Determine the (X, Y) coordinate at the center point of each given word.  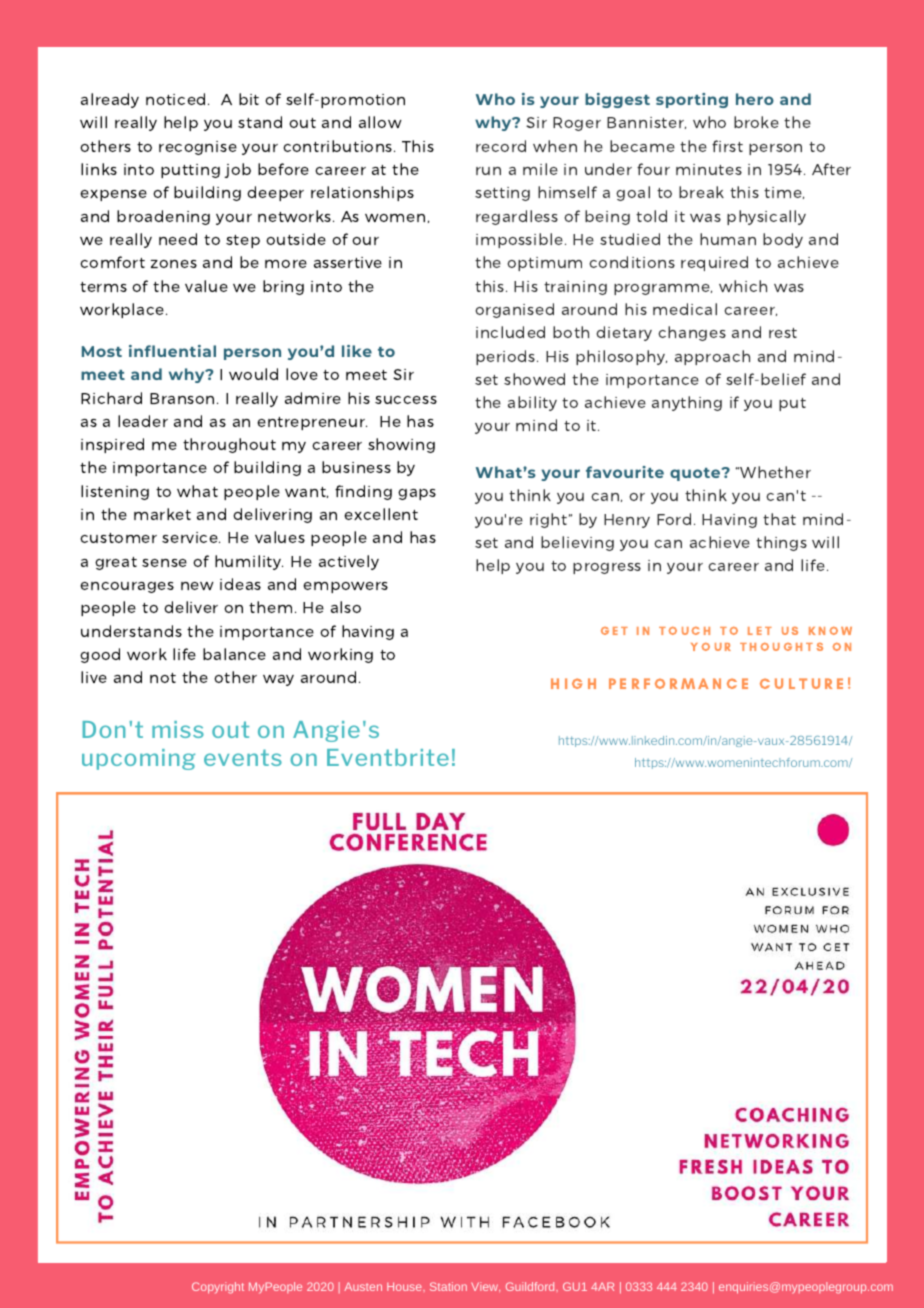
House (405, 1286)
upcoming (138, 759)
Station (448, 1286)
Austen (363, 1286)
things (781, 543)
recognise (198, 148)
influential (172, 351)
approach (712, 357)
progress (607, 568)
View (485, 1286)
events (243, 757)
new (197, 586)
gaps (417, 494)
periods (507, 357)
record (501, 146)
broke (756, 122)
